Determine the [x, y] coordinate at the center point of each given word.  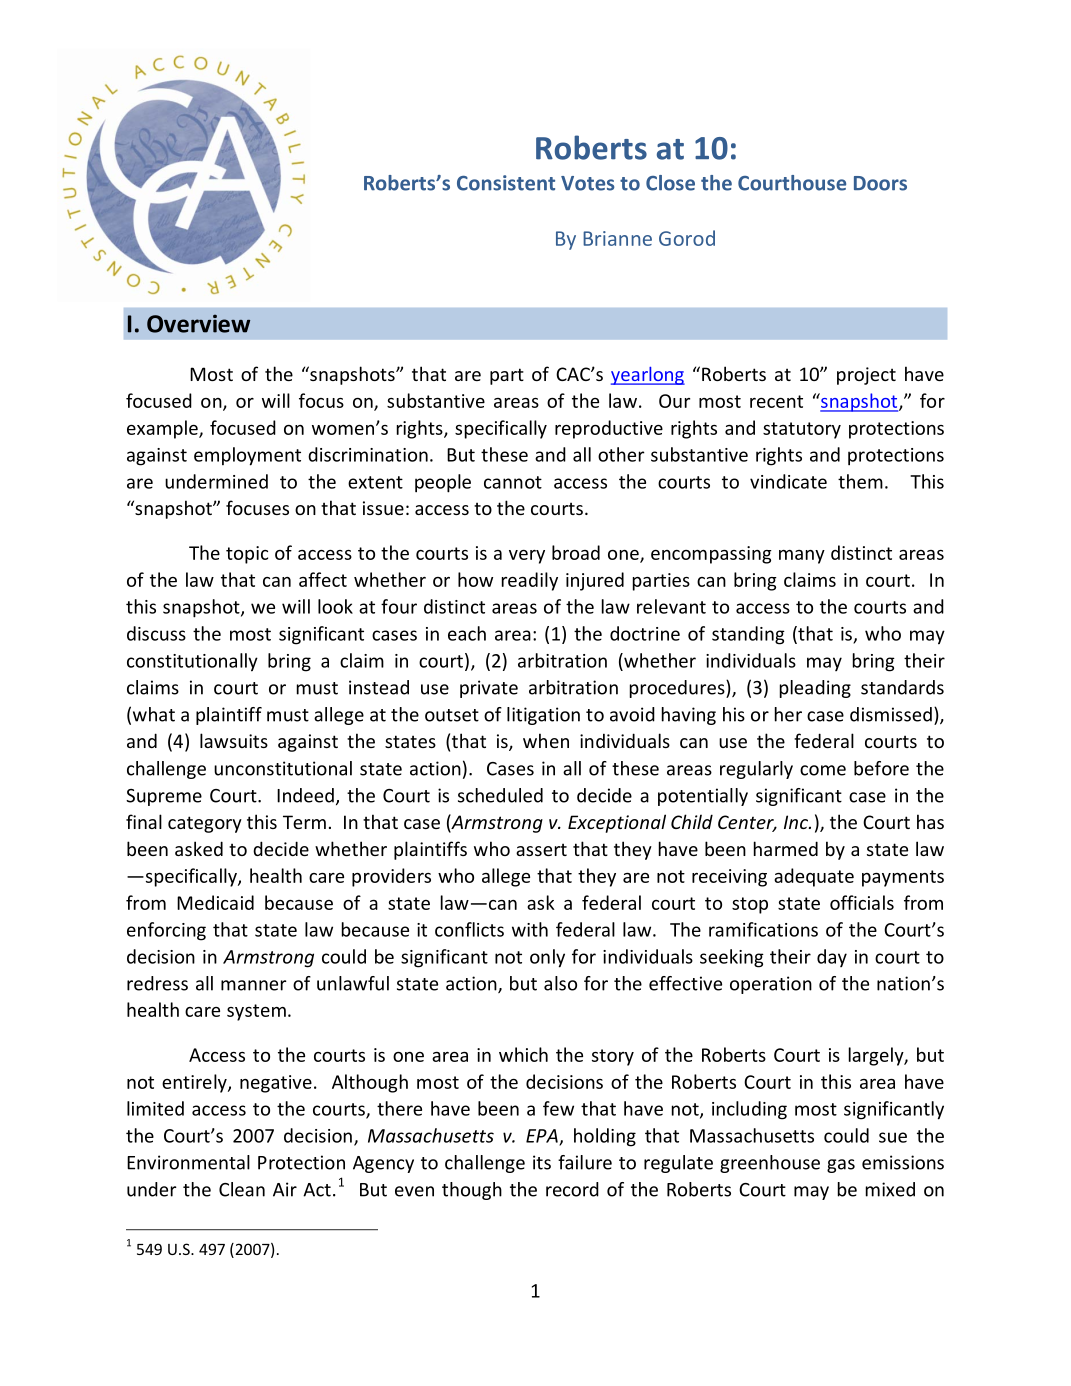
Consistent [506, 183]
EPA [543, 1137]
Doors [880, 183]
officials [862, 902]
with [530, 929]
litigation [543, 716]
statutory [802, 430]
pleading [815, 689]
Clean [242, 1189]
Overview [198, 323]
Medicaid [215, 902]
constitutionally [192, 662]
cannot [513, 482]
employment [247, 456]
